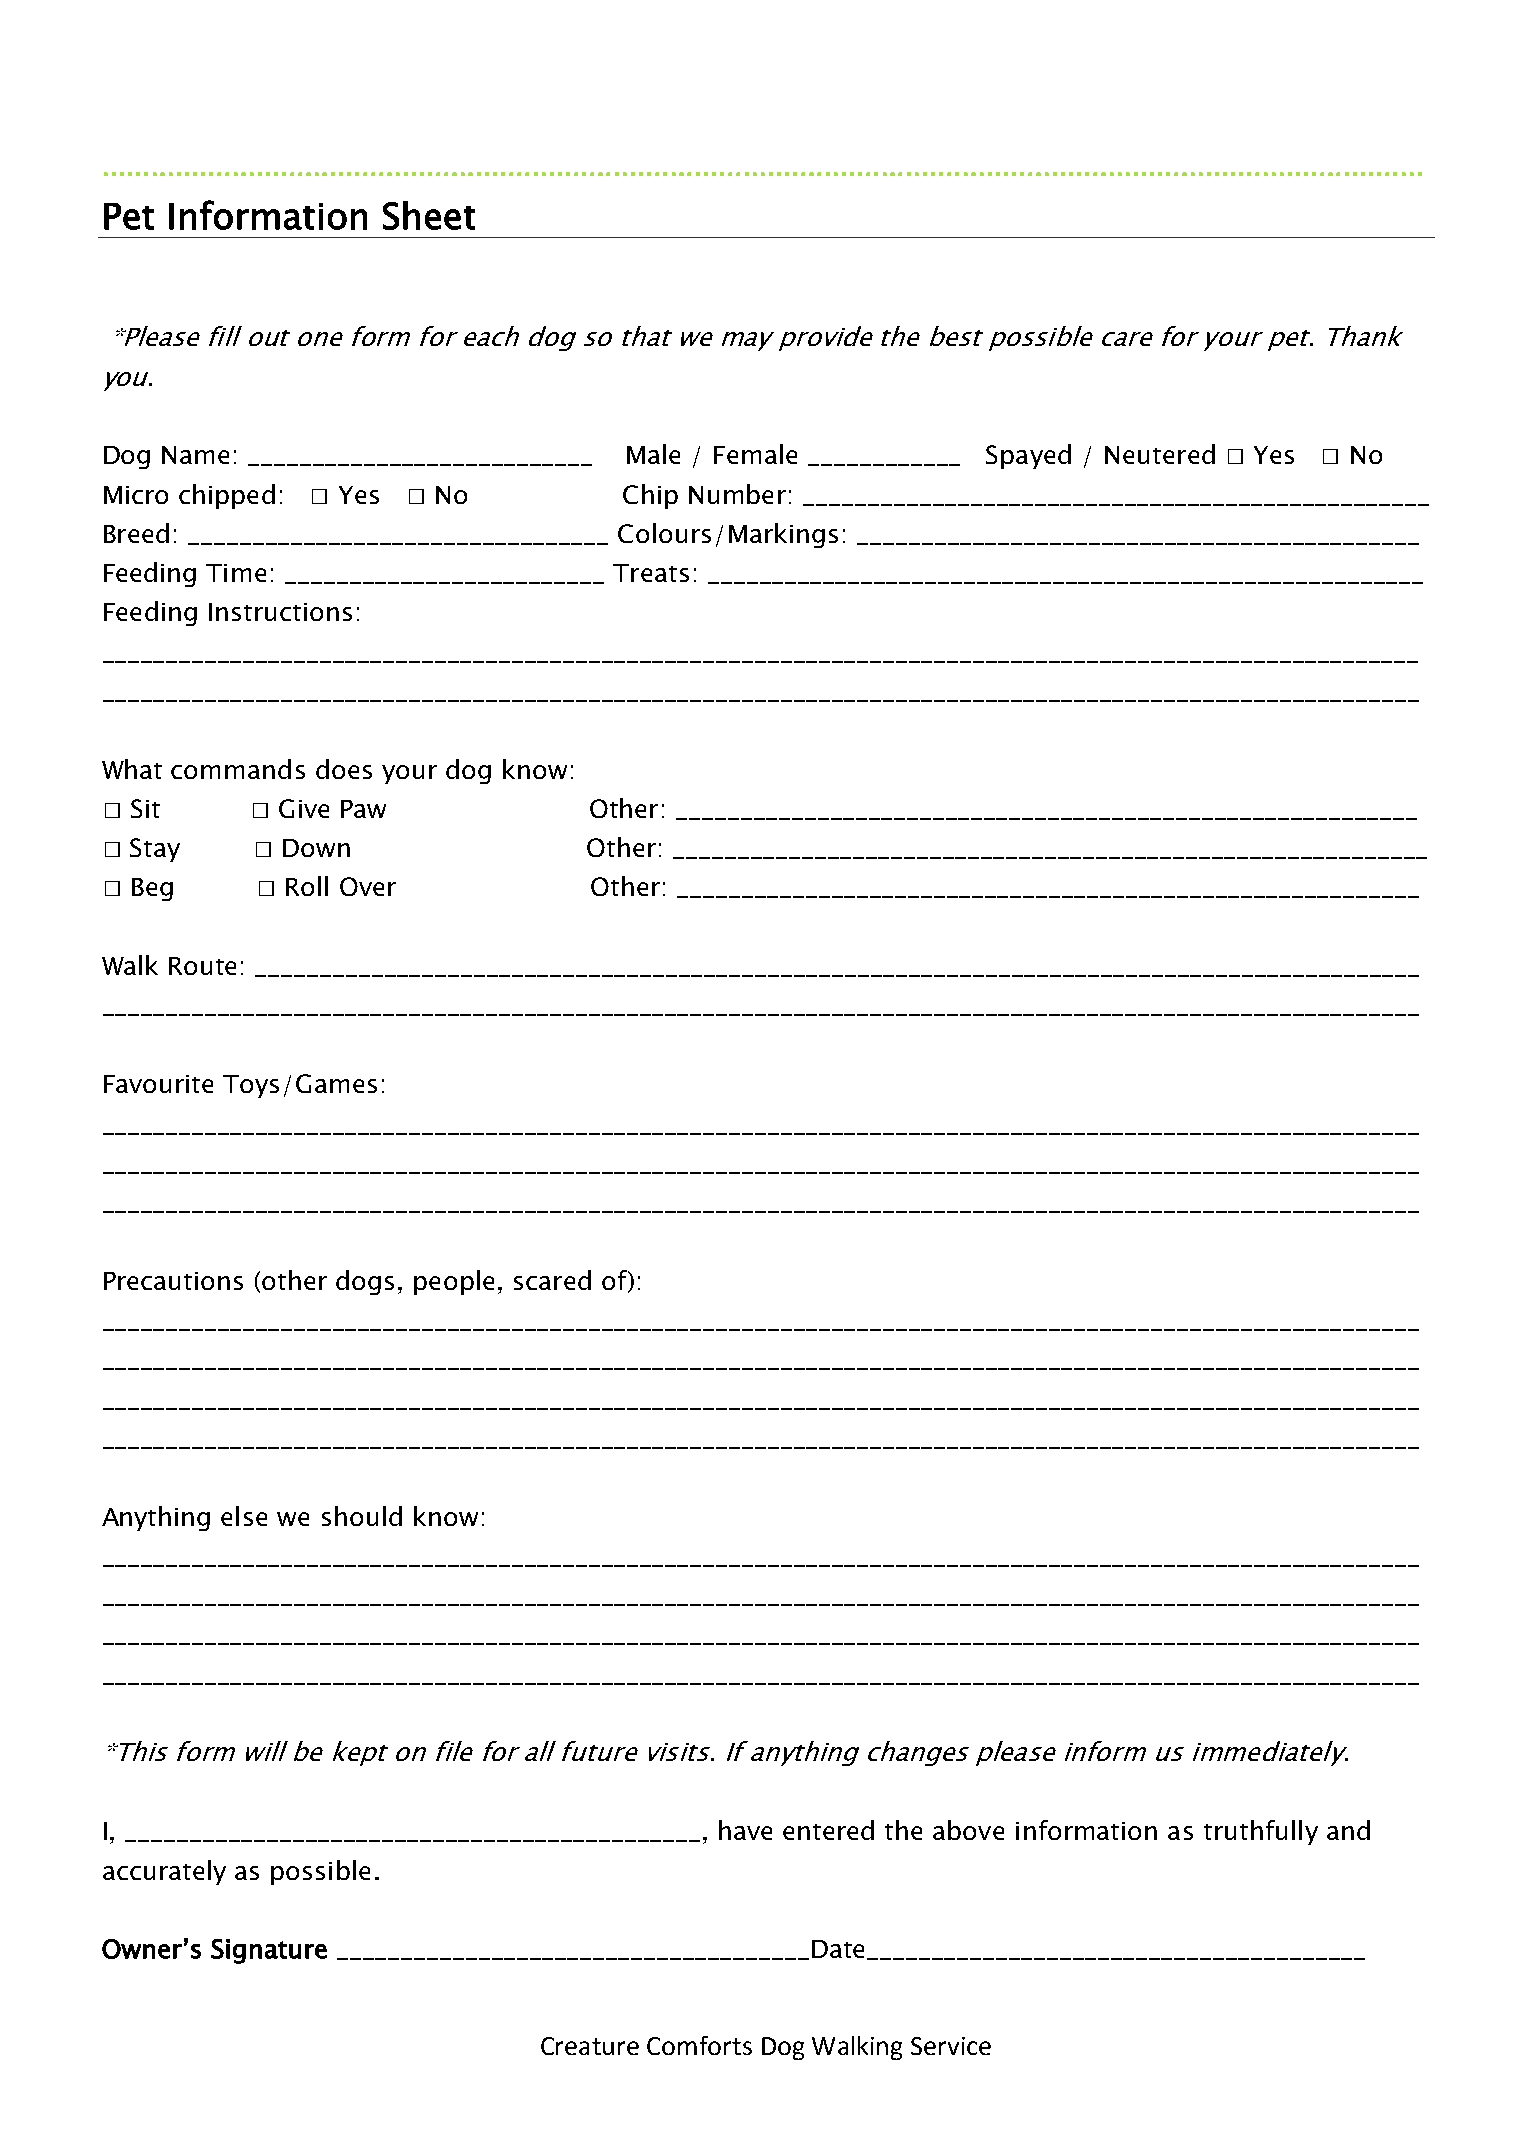 This screenshot has height=2154, width=1523. I want to click on Signature, so click(269, 1951).
